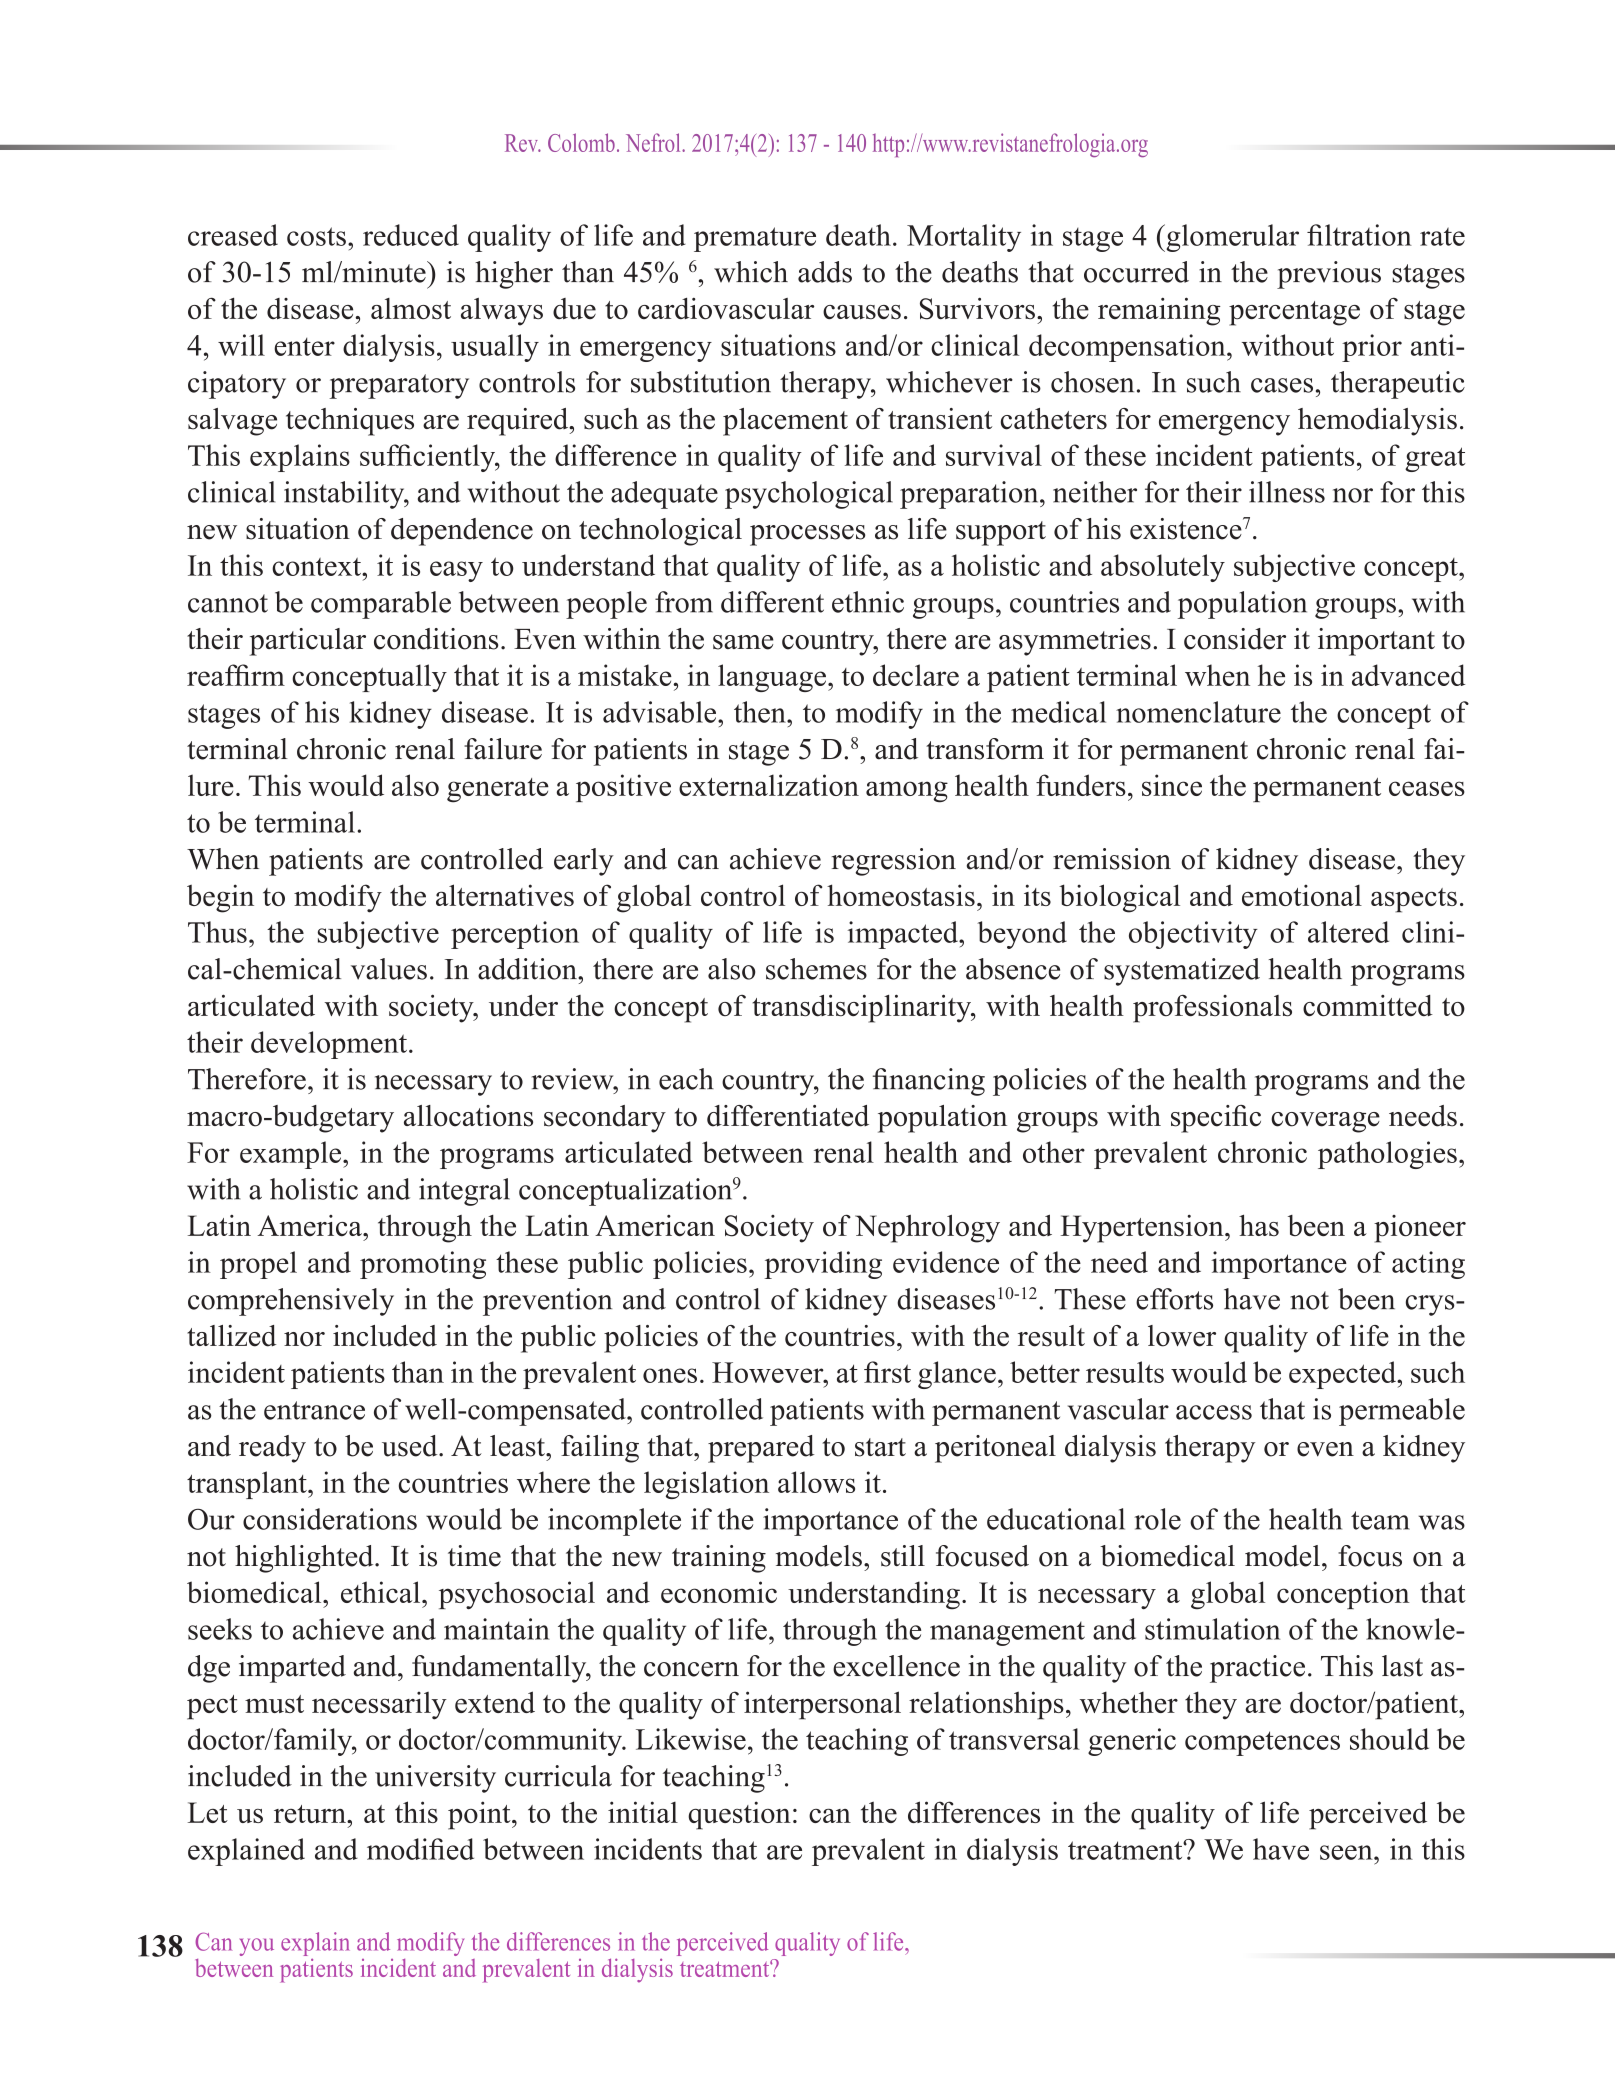 The width and height of the page is (1615, 2090). I want to click on adds, so click(825, 272).
